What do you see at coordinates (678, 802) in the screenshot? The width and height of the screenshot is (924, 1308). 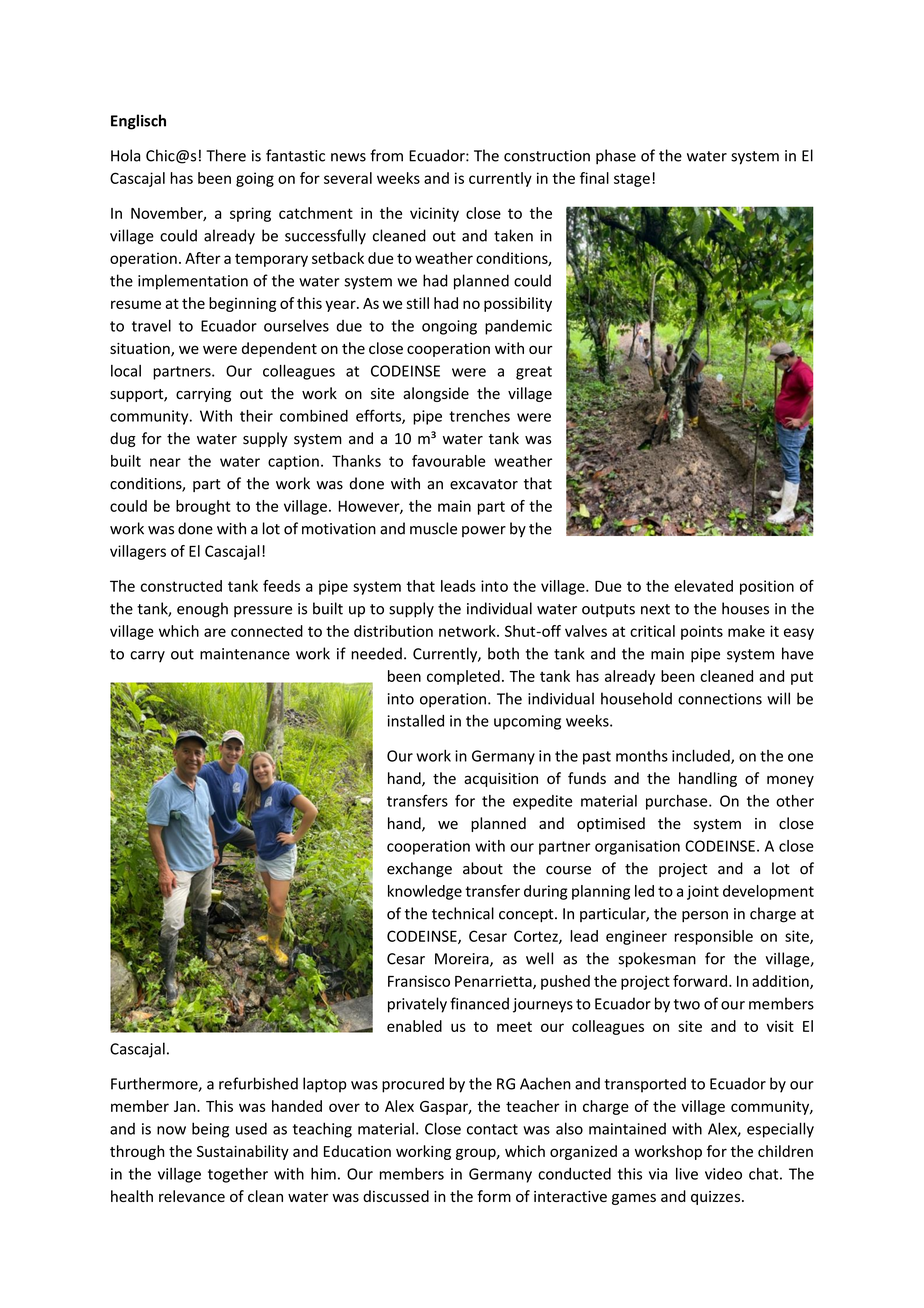 I see `purchase` at bounding box center [678, 802].
